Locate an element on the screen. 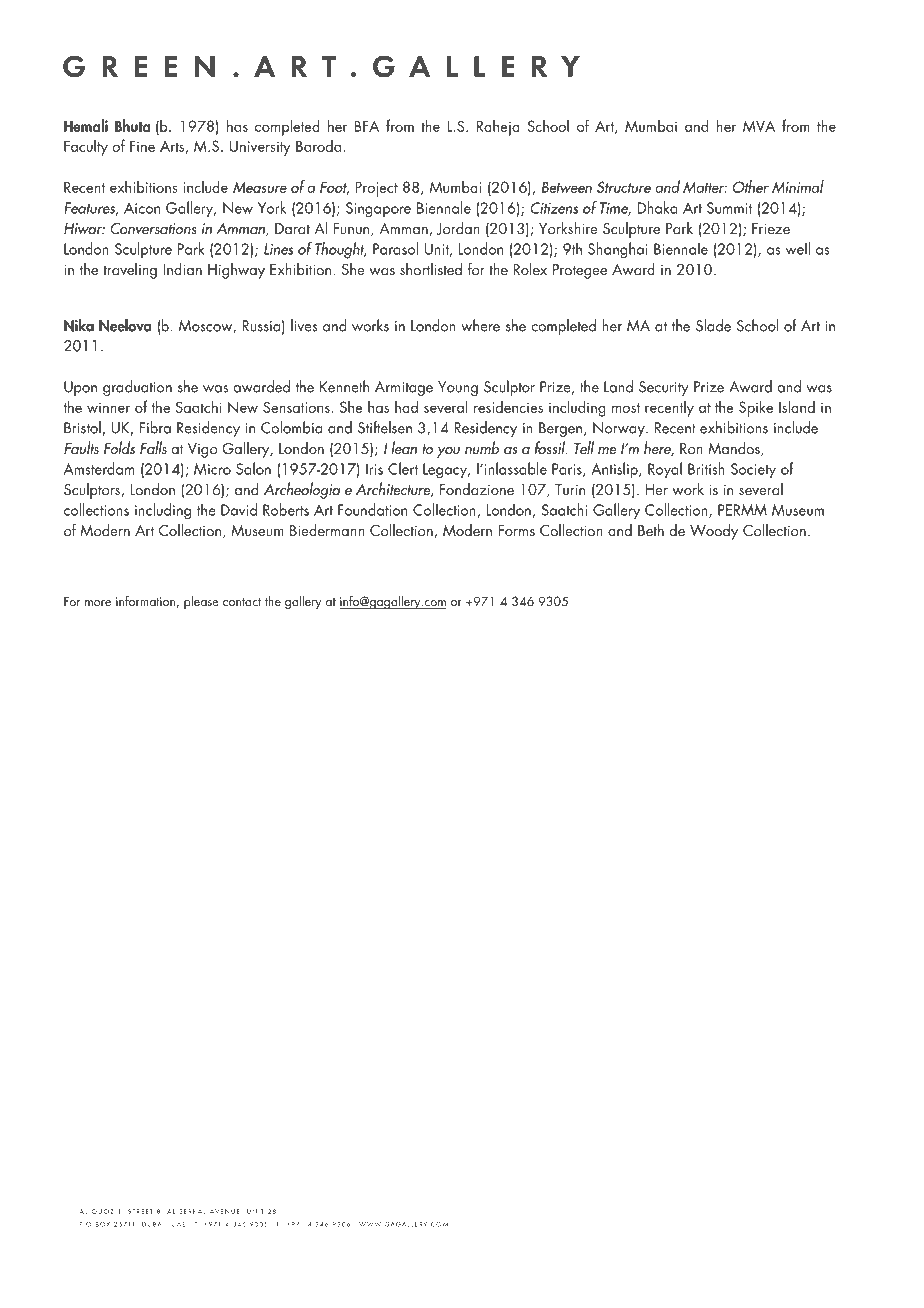 The image size is (924, 1308). Forms is located at coordinates (517, 530).
